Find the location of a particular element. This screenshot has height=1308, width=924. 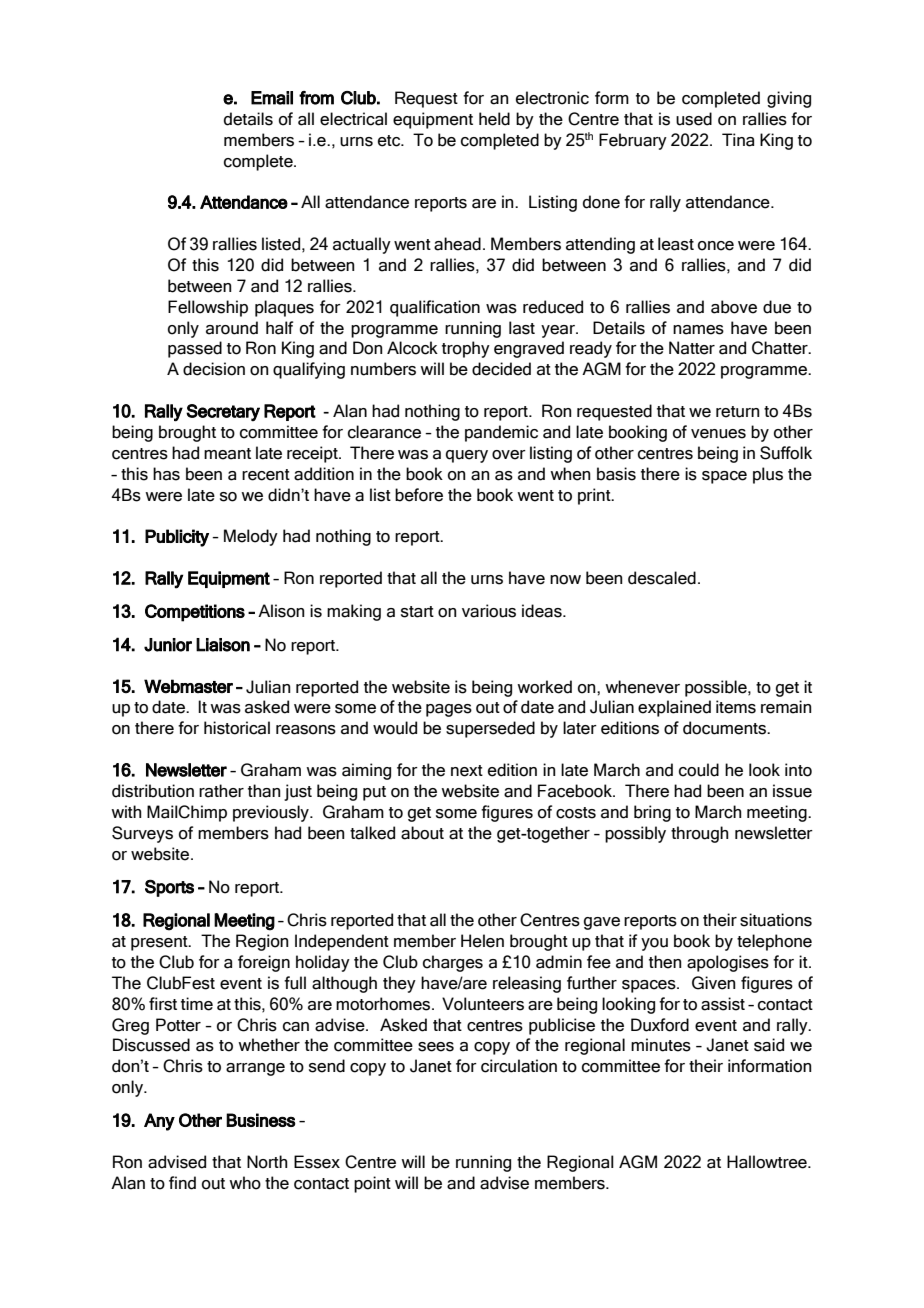

about is located at coordinates (422, 833).
